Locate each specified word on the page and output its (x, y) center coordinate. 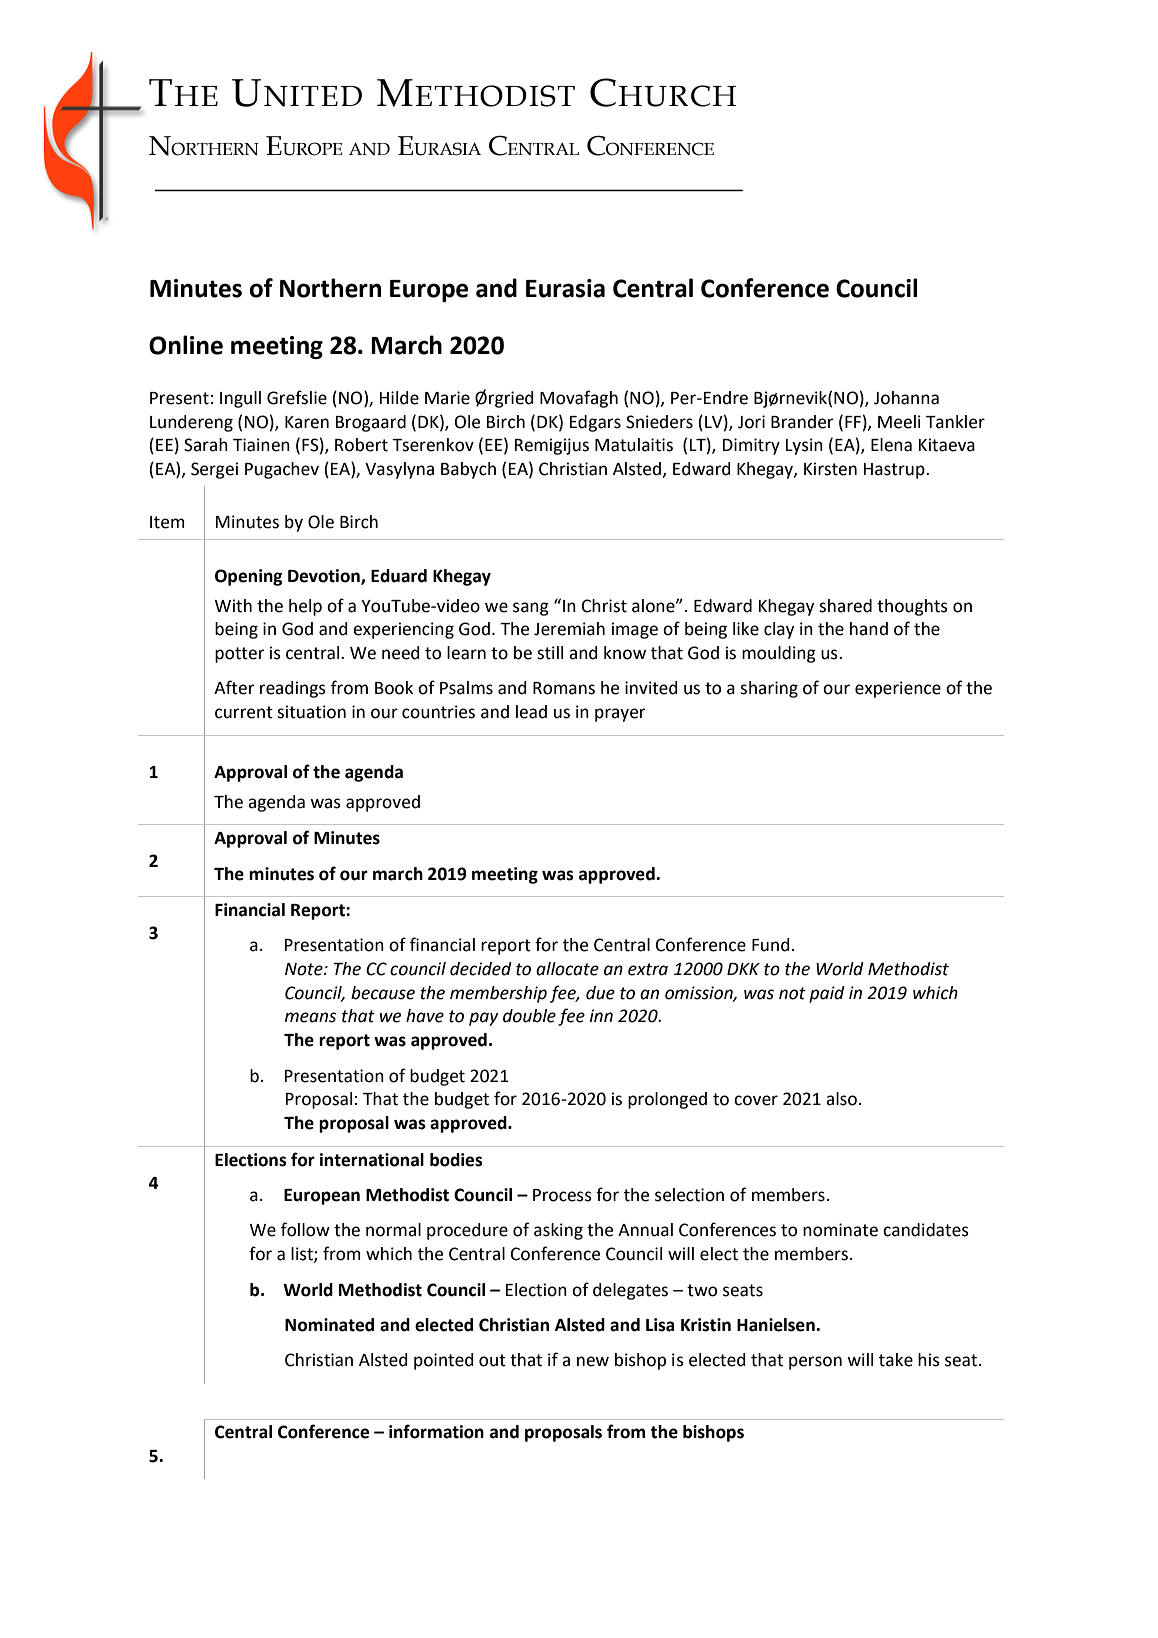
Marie (447, 398)
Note (305, 969)
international (372, 1160)
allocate (567, 969)
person (815, 1363)
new (593, 1361)
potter (240, 655)
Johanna (906, 398)
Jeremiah (569, 629)
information (436, 1431)
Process (562, 1195)
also (841, 1099)
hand (869, 629)
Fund (771, 945)
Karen (307, 422)
